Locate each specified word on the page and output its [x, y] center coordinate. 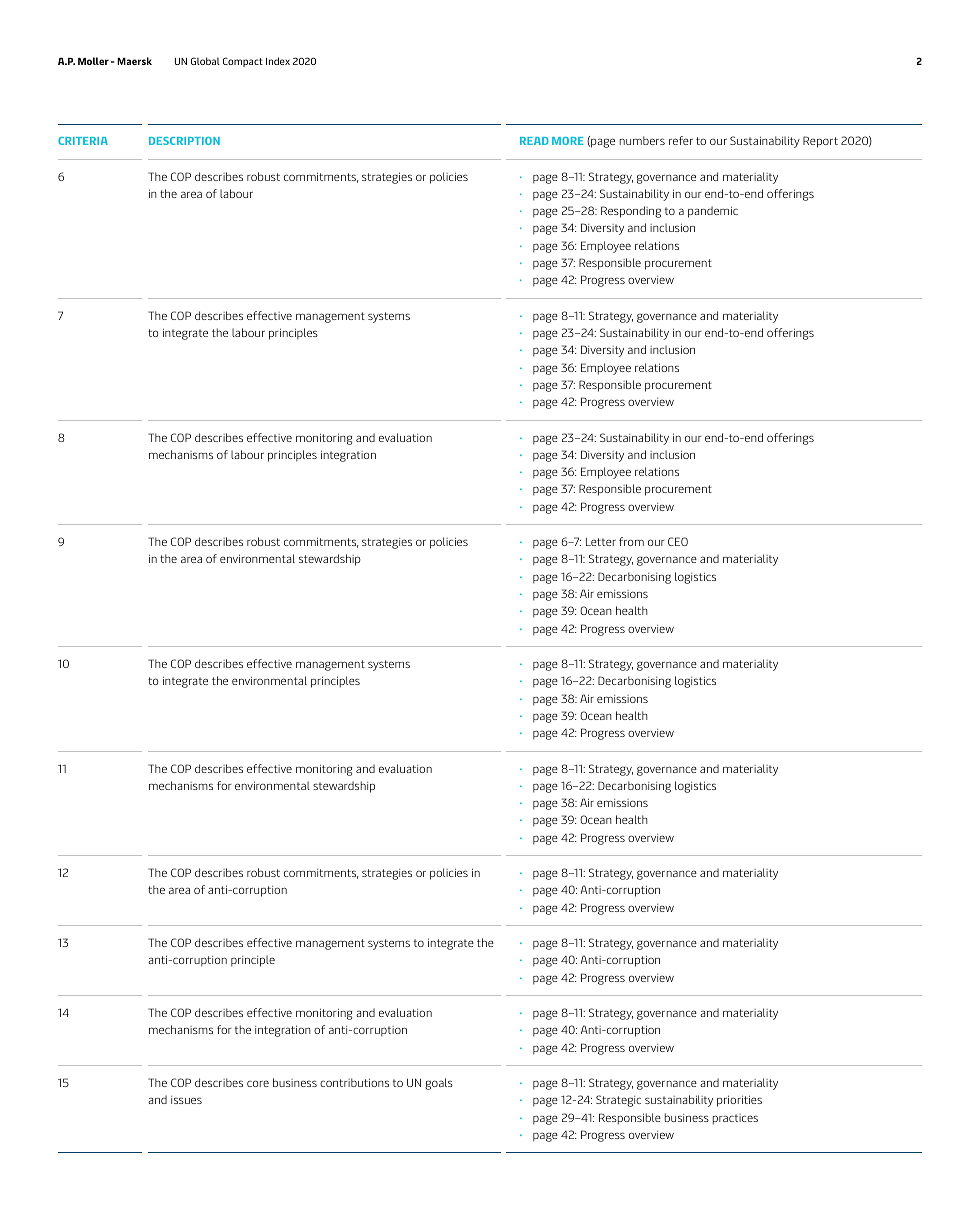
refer [681, 140]
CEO [678, 541]
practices [735, 1119]
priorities [739, 1101]
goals [439, 1084]
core [258, 1083]
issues [186, 1100]
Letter [601, 542]
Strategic [618, 1101]
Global [205, 61]
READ [534, 141]
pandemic [713, 212]
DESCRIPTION [184, 141]
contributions [354, 1082]
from [631, 541]
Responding [631, 212]
